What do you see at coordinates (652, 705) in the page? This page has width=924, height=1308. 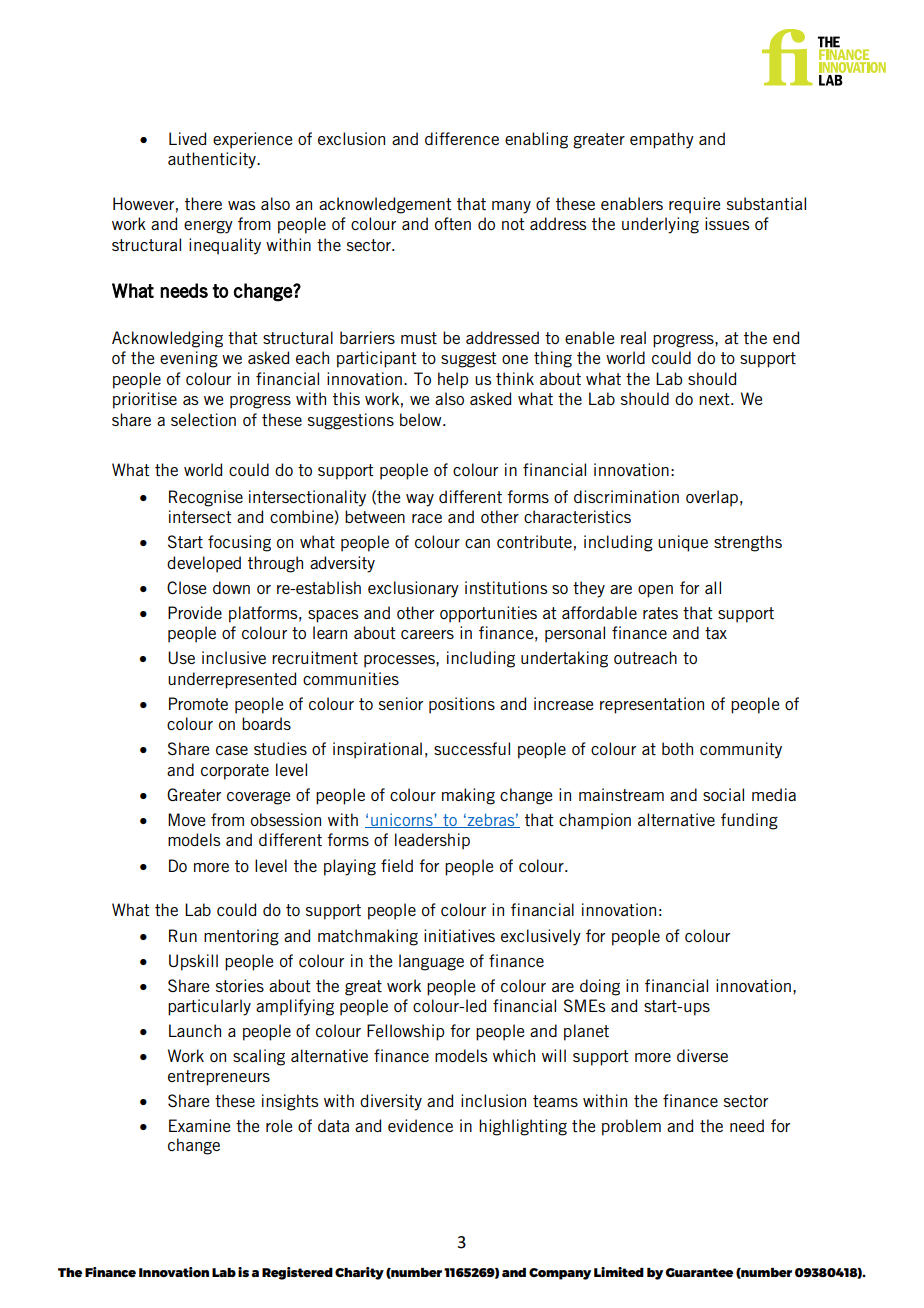 I see `representation` at bounding box center [652, 705].
